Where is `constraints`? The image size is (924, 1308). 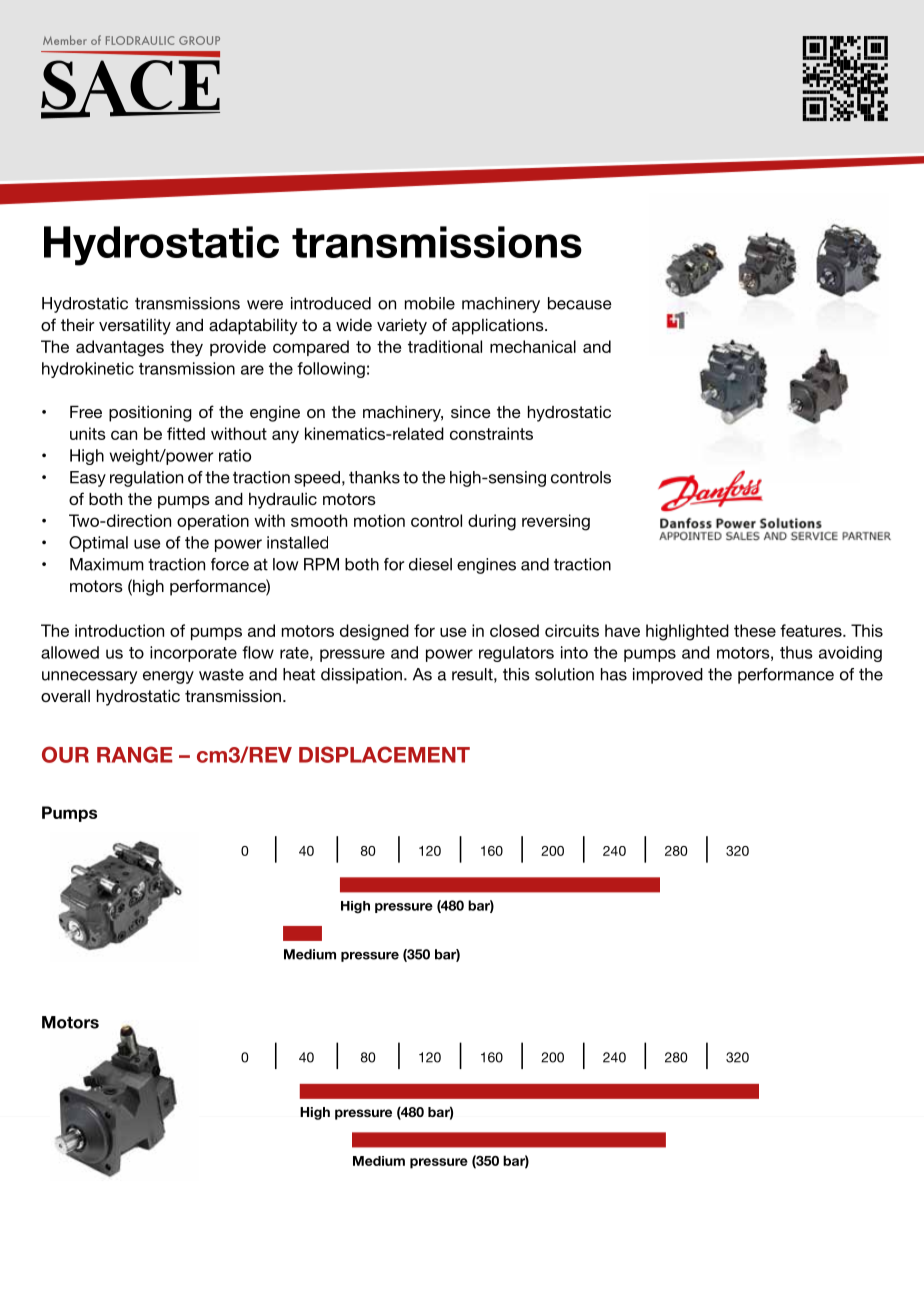
constraints is located at coordinates (491, 433).
